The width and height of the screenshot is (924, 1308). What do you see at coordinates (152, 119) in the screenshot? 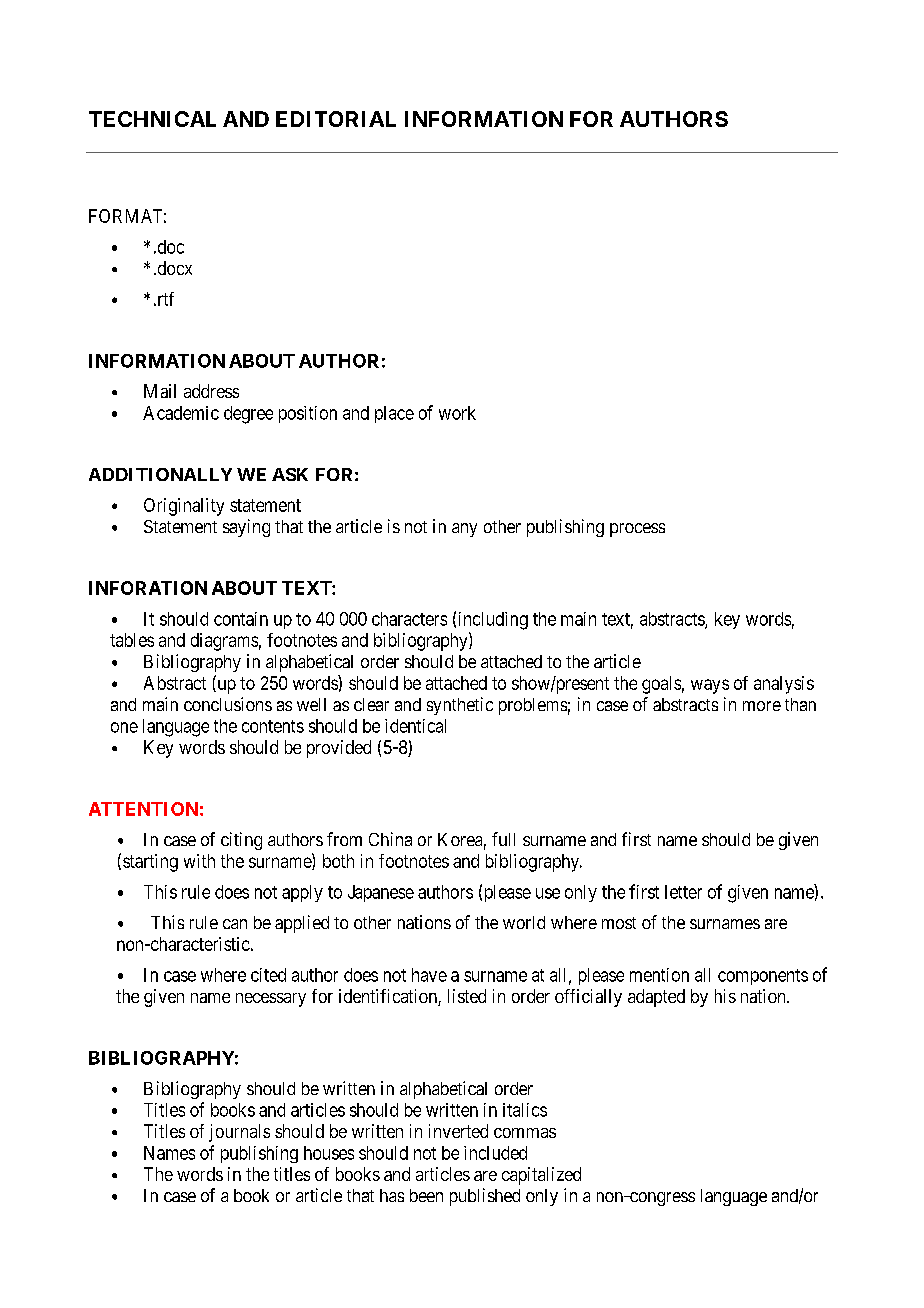
I see `TECHNICAL` at bounding box center [152, 119].
